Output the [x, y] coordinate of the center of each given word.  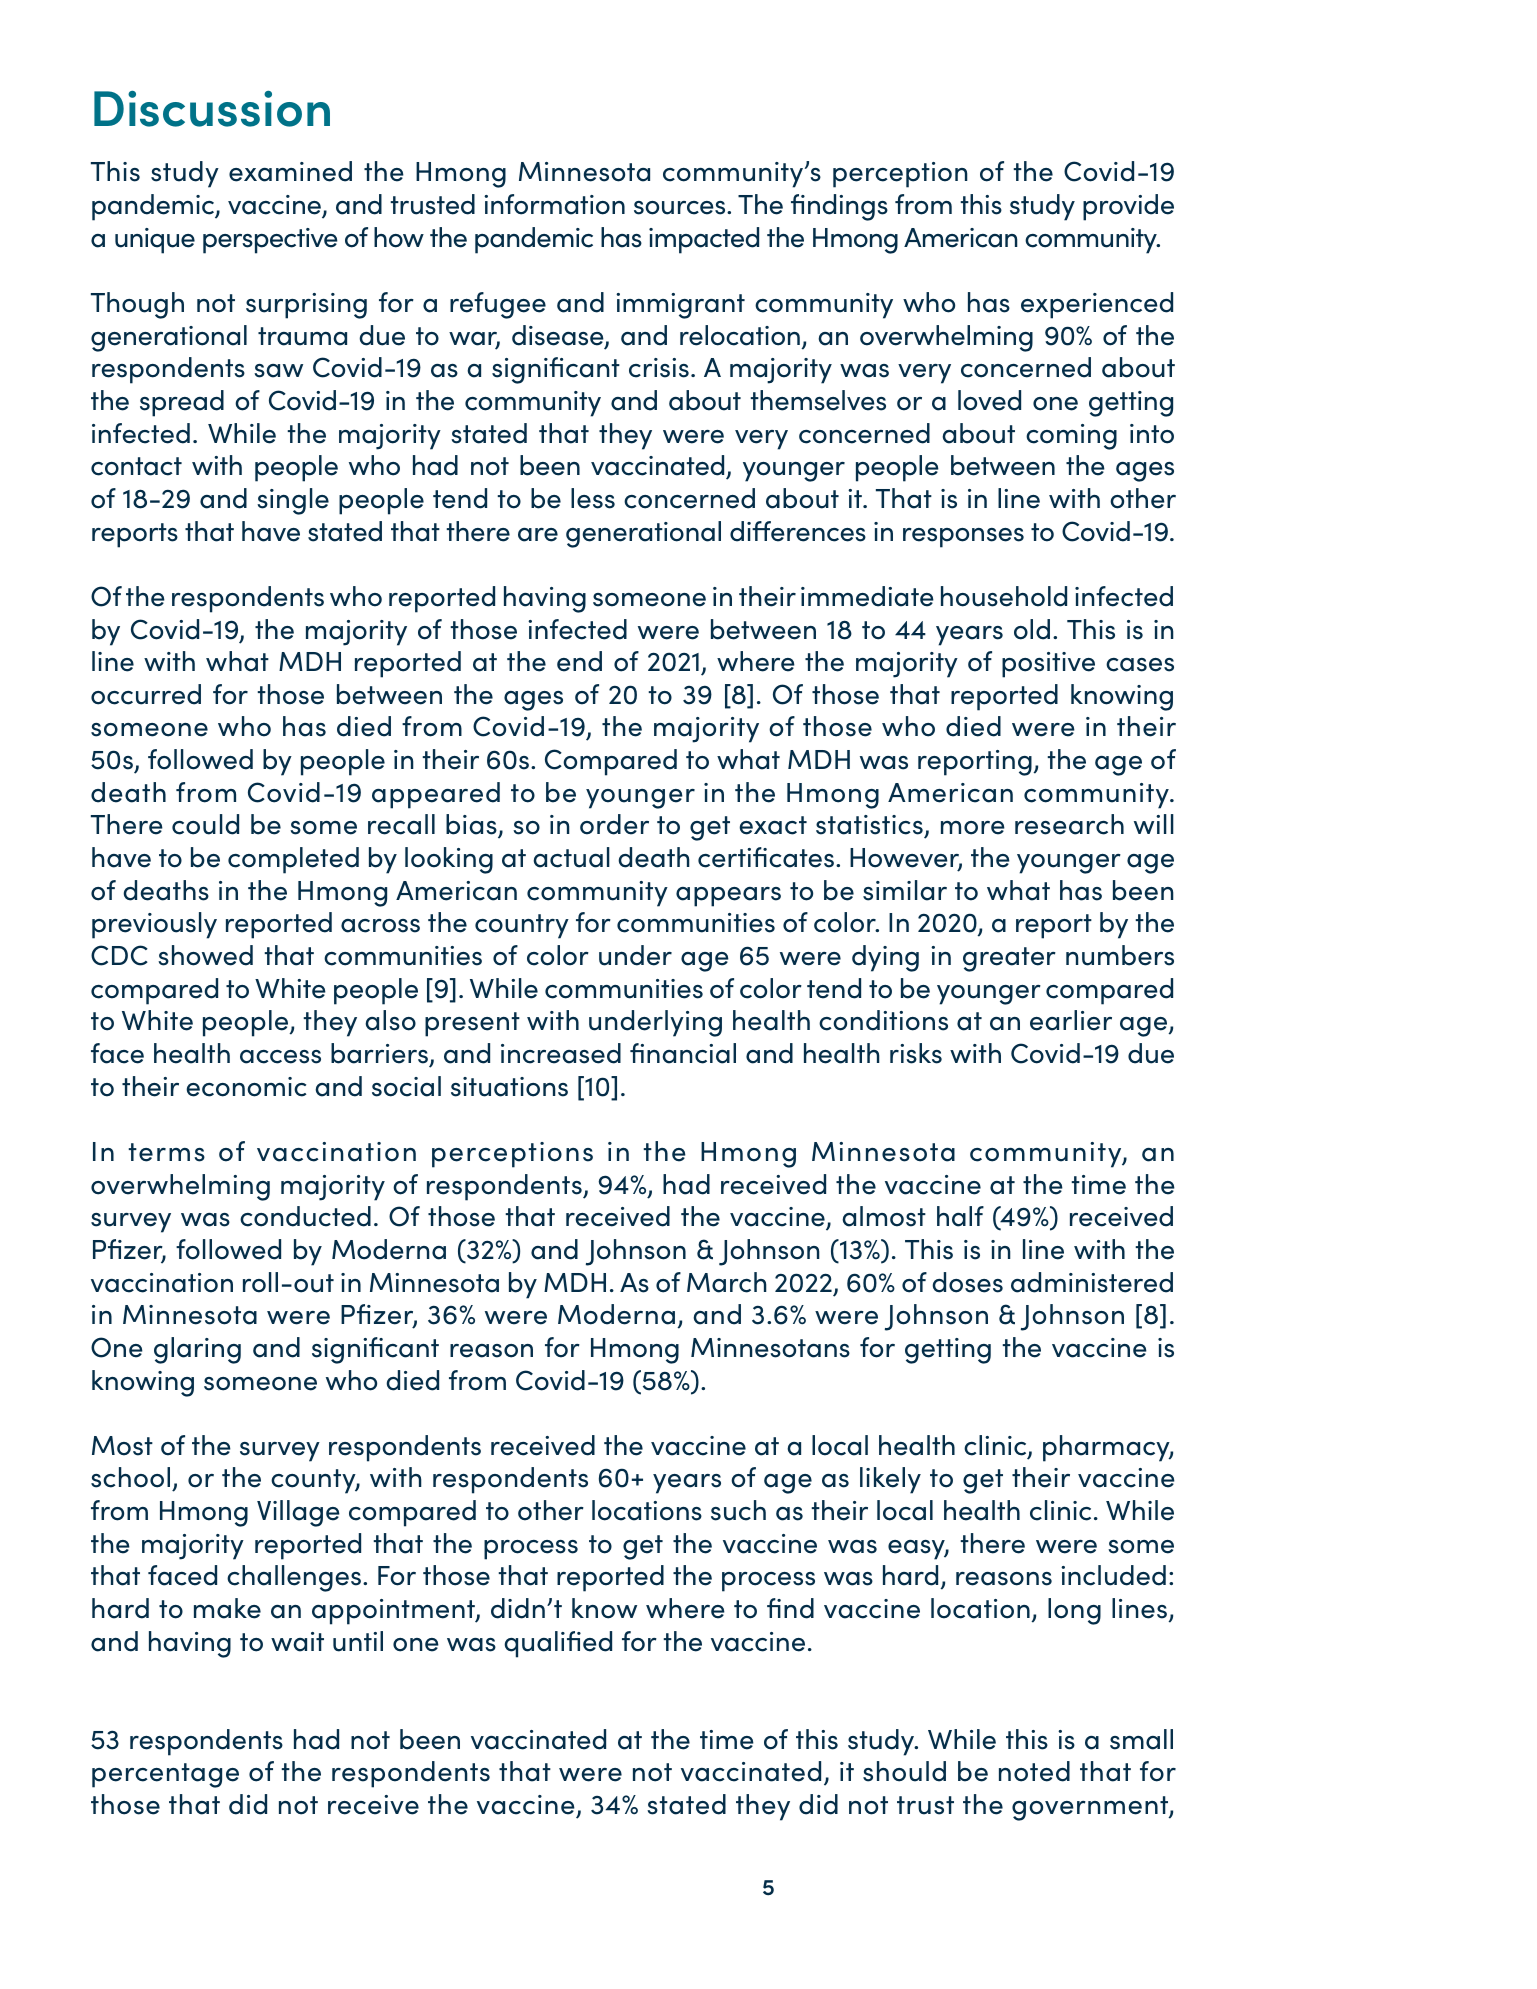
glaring [197, 1350]
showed [205, 955]
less [593, 498]
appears [728, 897]
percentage [165, 1775]
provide [1128, 207]
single [293, 501]
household [1004, 596]
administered [1092, 1282]
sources [681, 208]
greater [1009, 959]
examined [290, 171]
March [727, 1282]
